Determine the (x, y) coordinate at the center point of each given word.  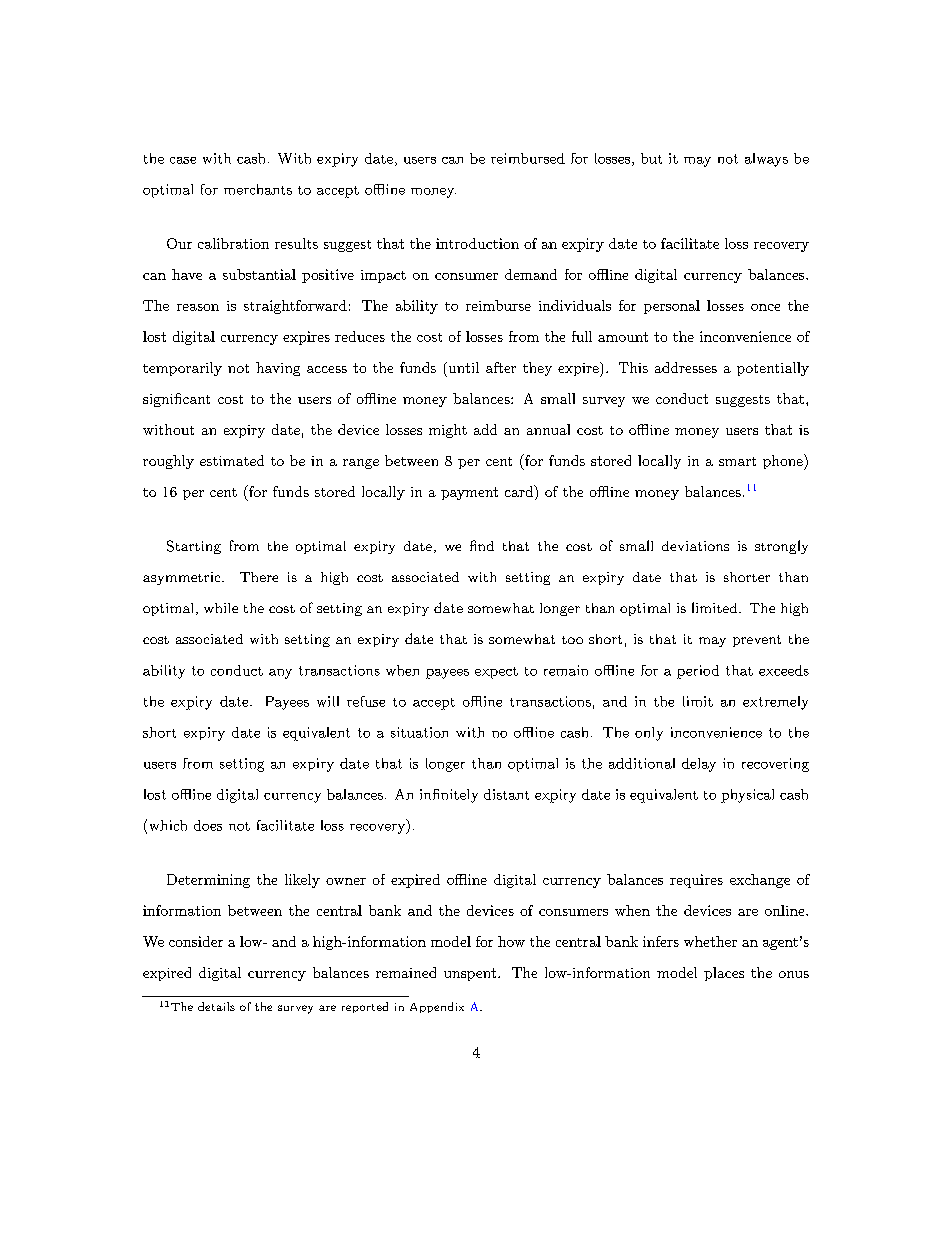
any (280, 674)
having (278, 369)
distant (506, 794)
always (766, 160)
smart (737, 461)
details (216, 1006)
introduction (477, 243)
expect (496, 673)
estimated (232, 460)
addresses (686, 367)
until (462, 367)
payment (469, 493)
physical (747, 796)
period (698, 672)
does (208, 825)
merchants (258, 189)
